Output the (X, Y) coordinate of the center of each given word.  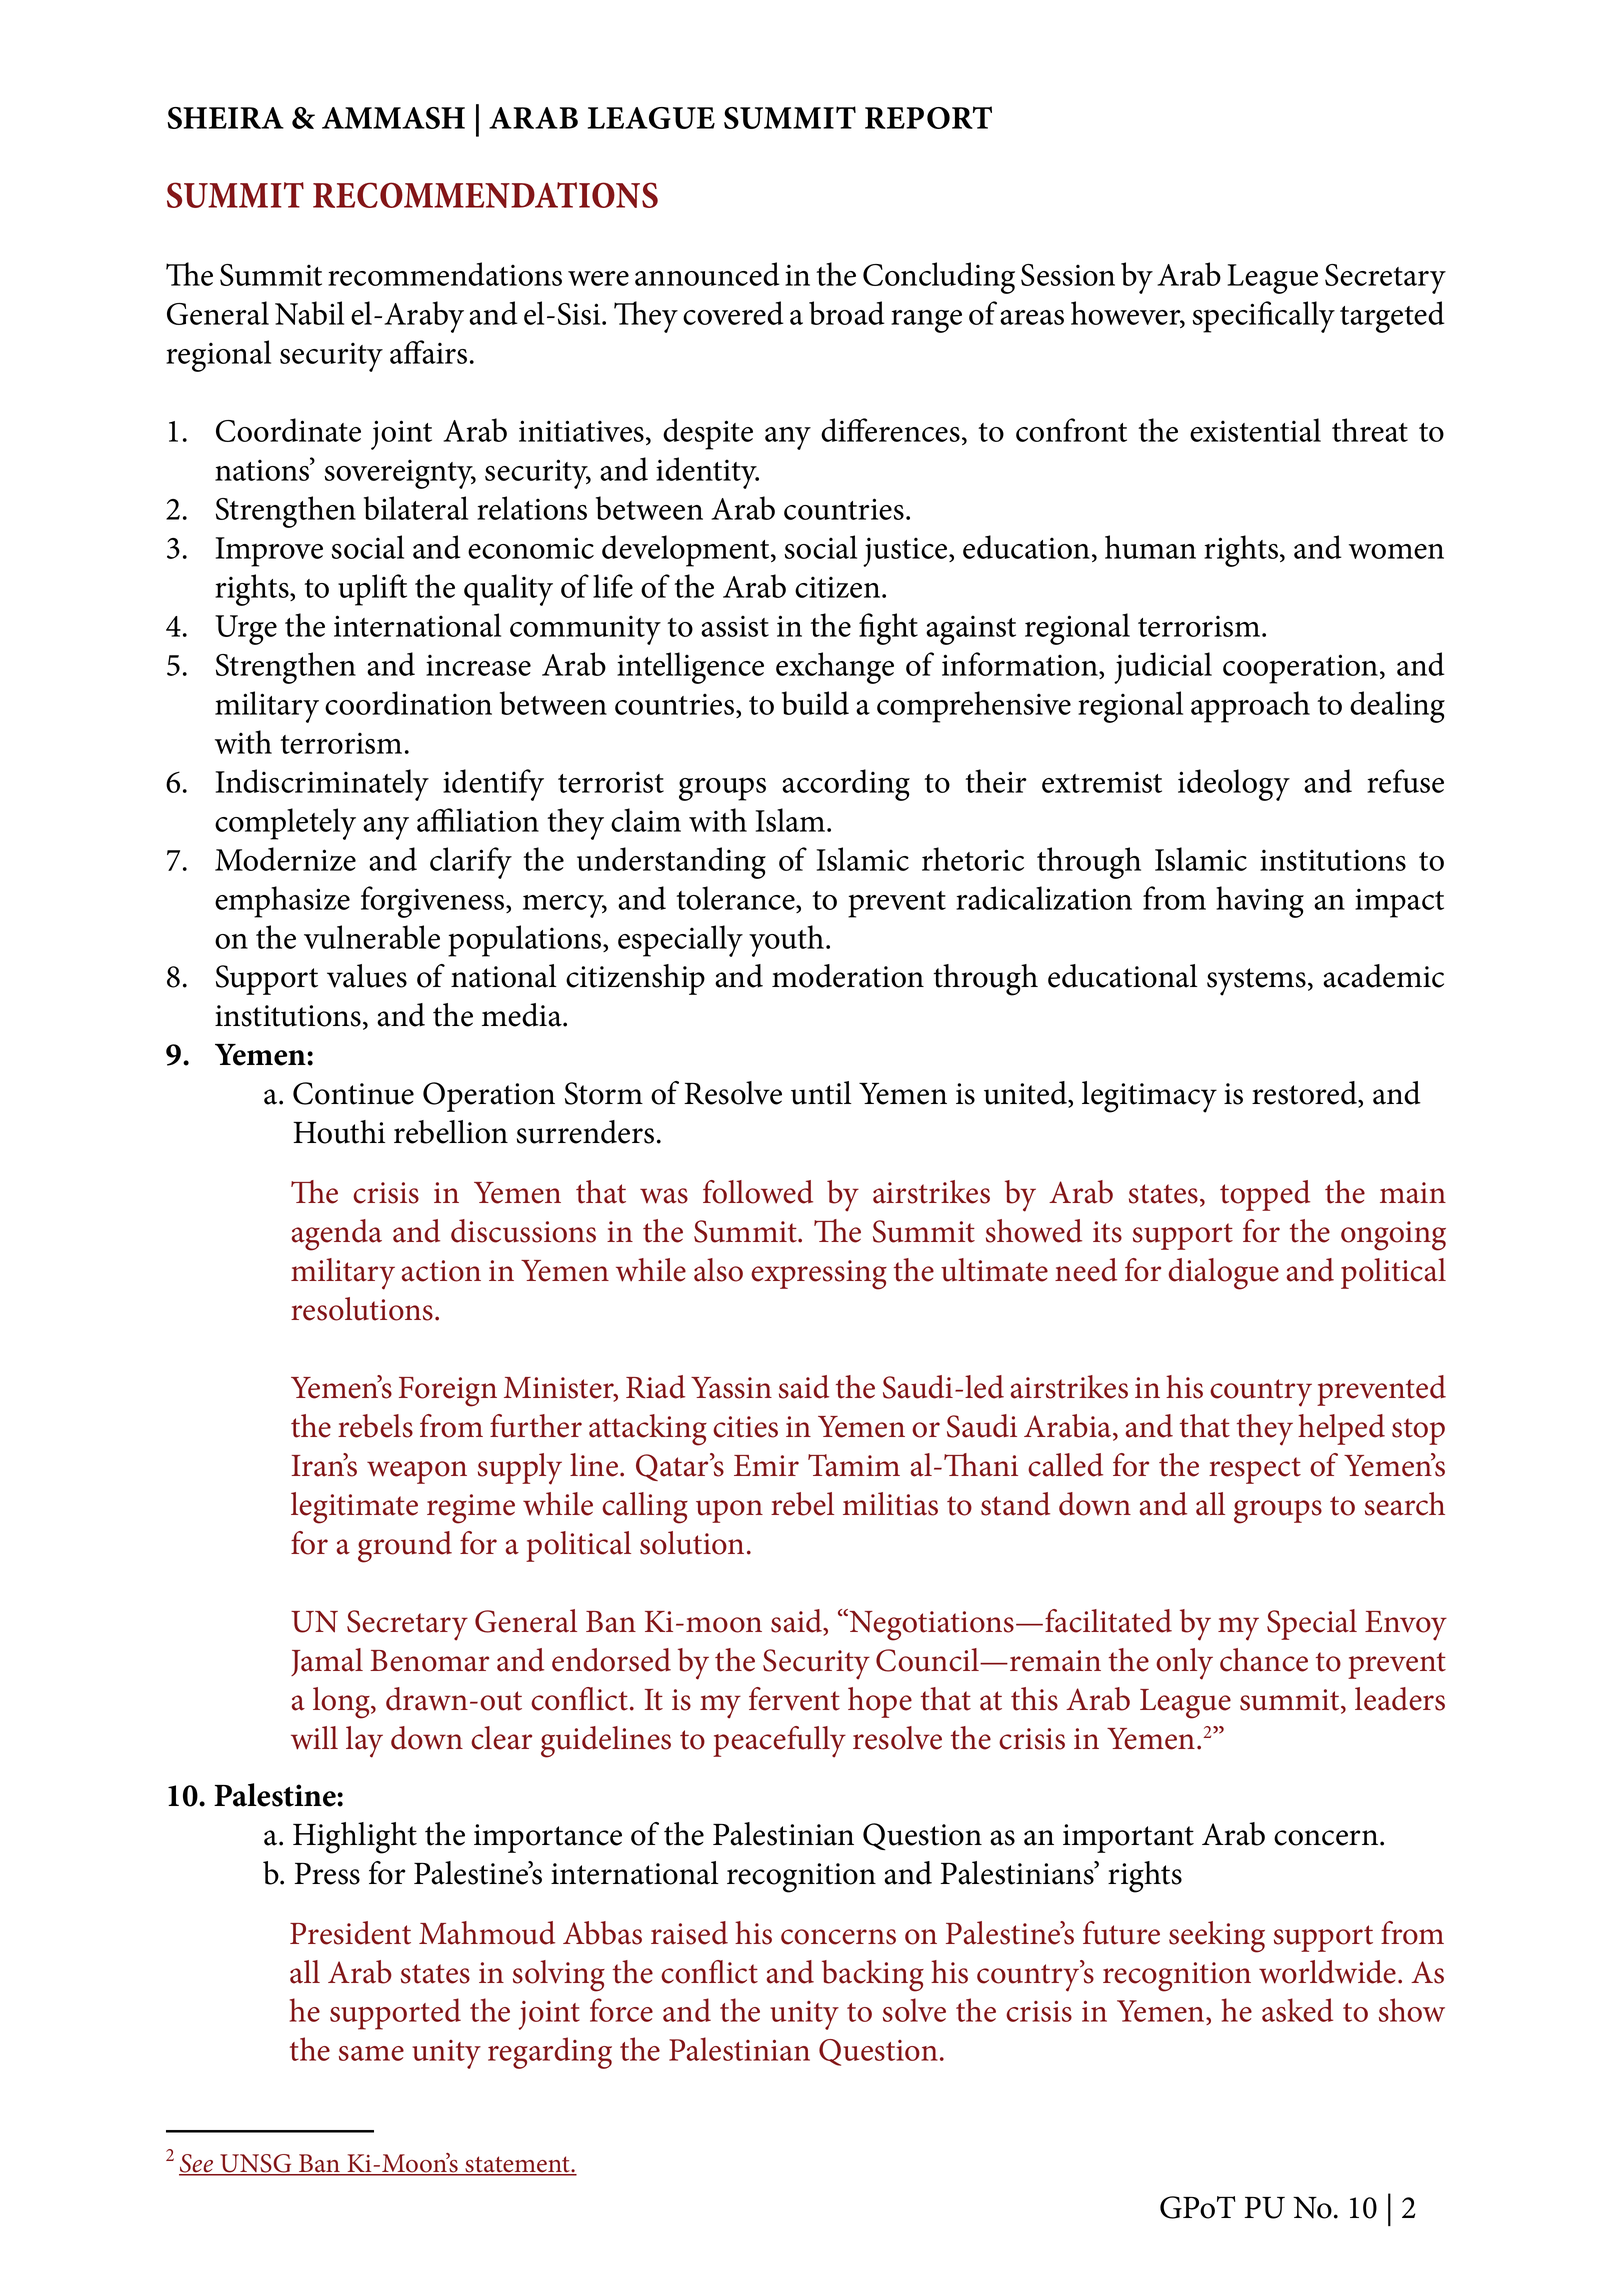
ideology (1234, 785)
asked (1297, 2010)
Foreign (448, 1392)
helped (1341, 1429)
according (846, 785)
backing (873, 1976)
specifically (1263, 317)
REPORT (928, 117)
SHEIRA (226, 118)
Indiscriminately (322, 785)
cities (745, 1427)
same (371, 2053)
